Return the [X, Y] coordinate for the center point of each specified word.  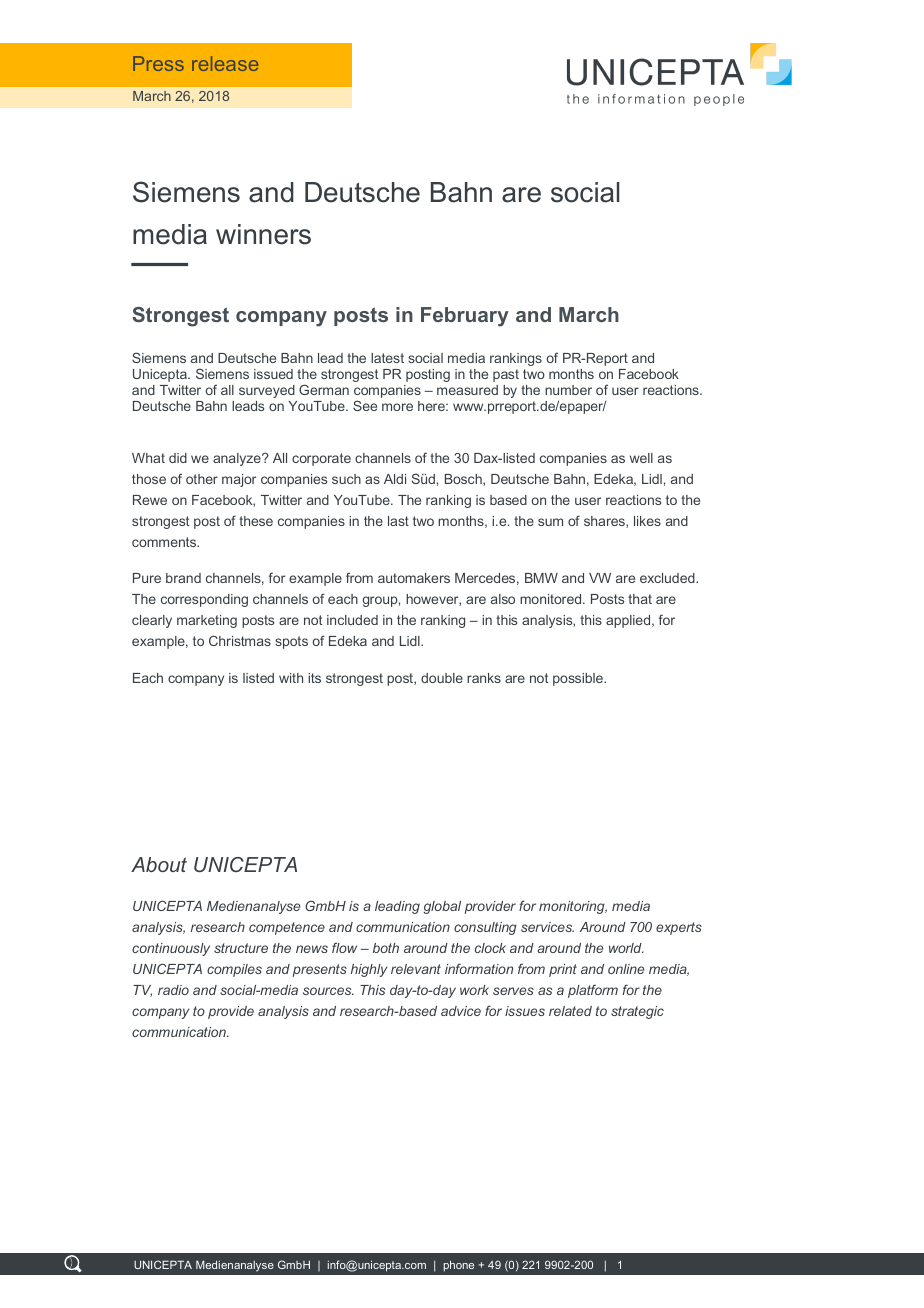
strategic [637, 1012]
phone [459, 1265]
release [225, 63]
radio [173, 990]
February [465, 317]
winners [263, 234]
